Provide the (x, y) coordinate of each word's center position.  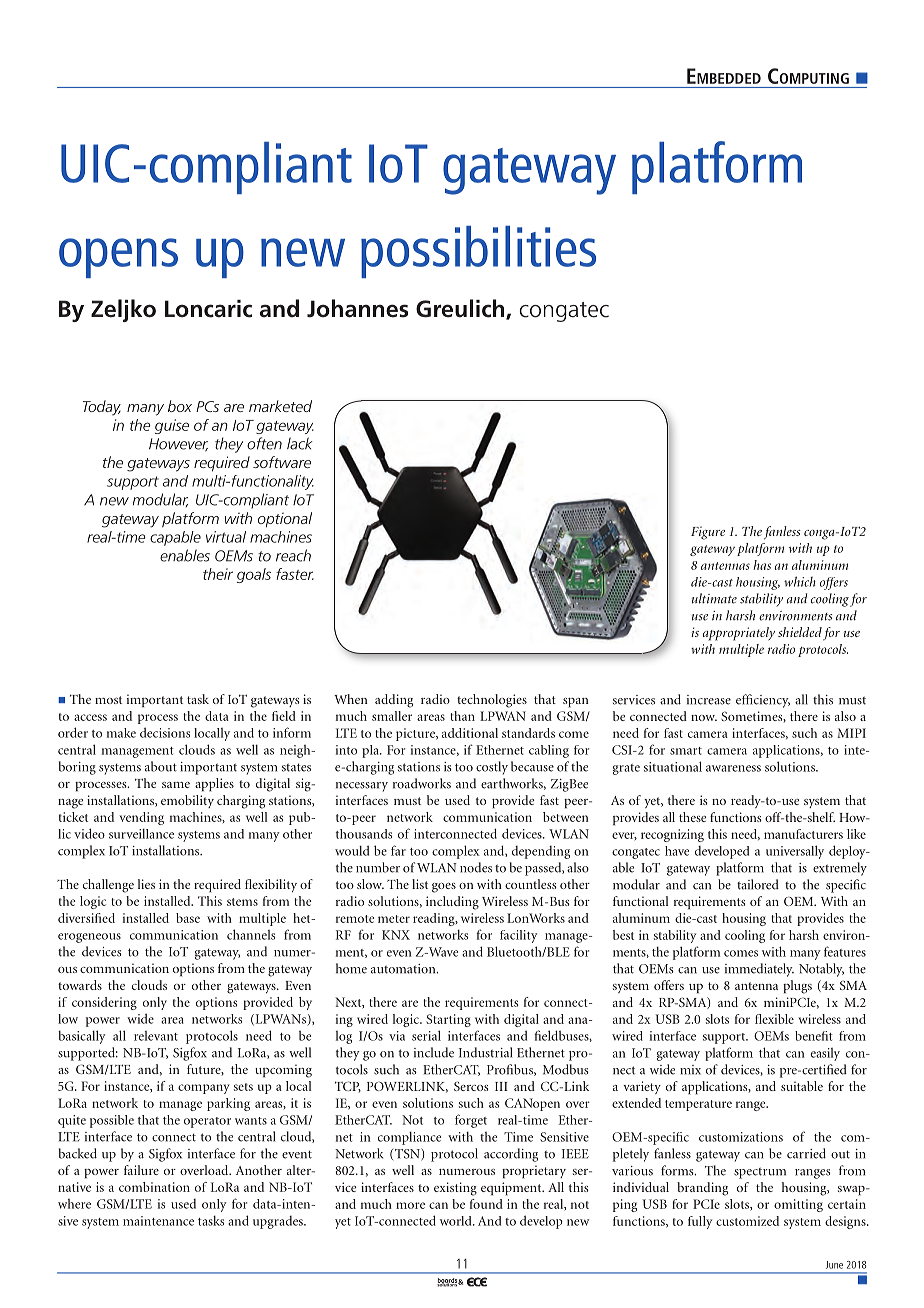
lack (300, 443)
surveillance (141, 834)
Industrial (485, 1052)
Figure (708, 533)
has (762, 565)
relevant (156, 1036)
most (108, 700)
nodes (476, 867)
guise (172, 426)
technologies (492, 701)
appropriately (739, 634)
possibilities (478, 252)
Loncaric (208, 309)
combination (154, 1187)
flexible (774, 1019)
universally (795, 852)
